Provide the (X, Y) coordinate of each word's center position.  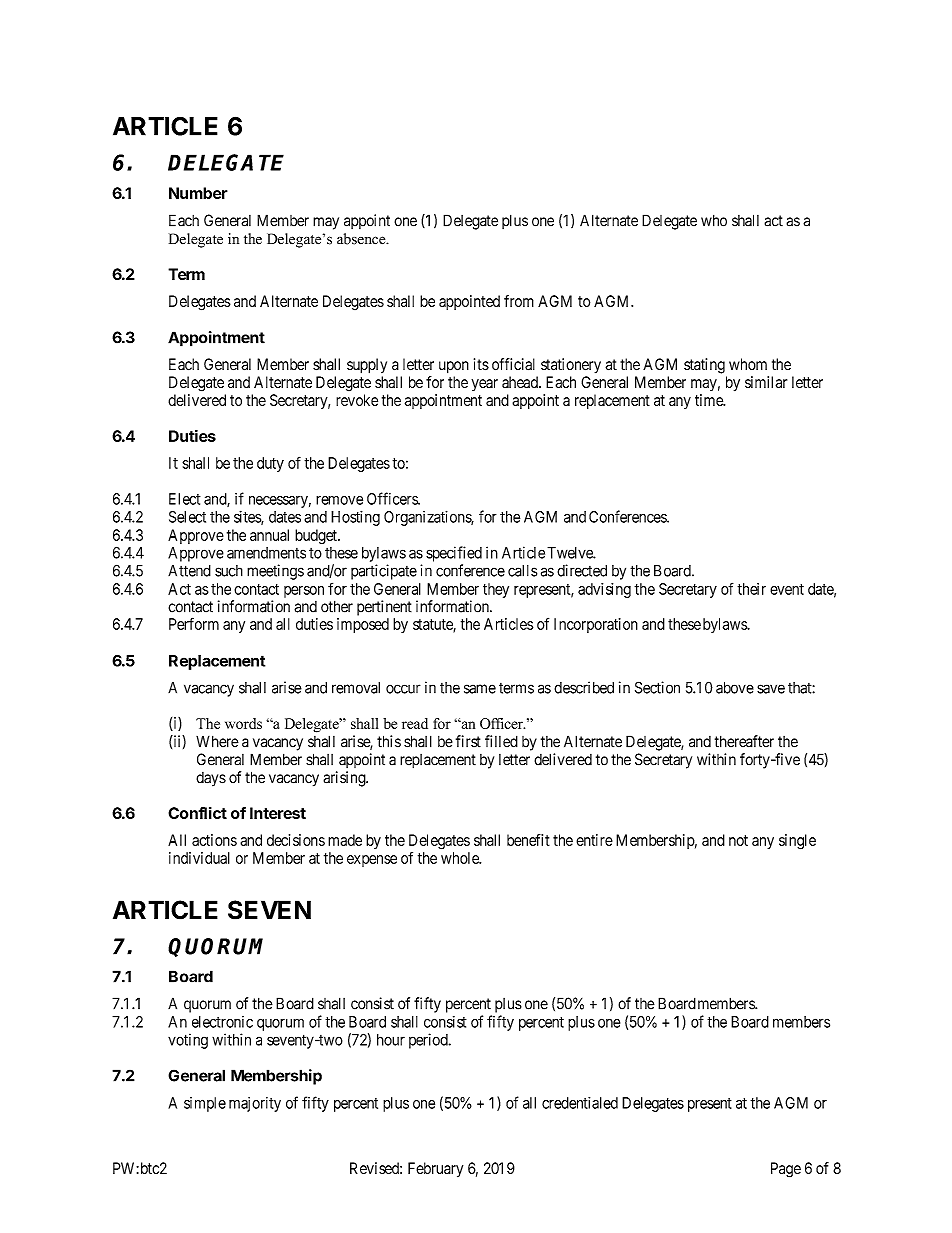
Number (198, 193)
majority (255, 1104)
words (243, 723)
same (480, 689)
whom (748, 364)
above (735, 688)
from (519, 301)
